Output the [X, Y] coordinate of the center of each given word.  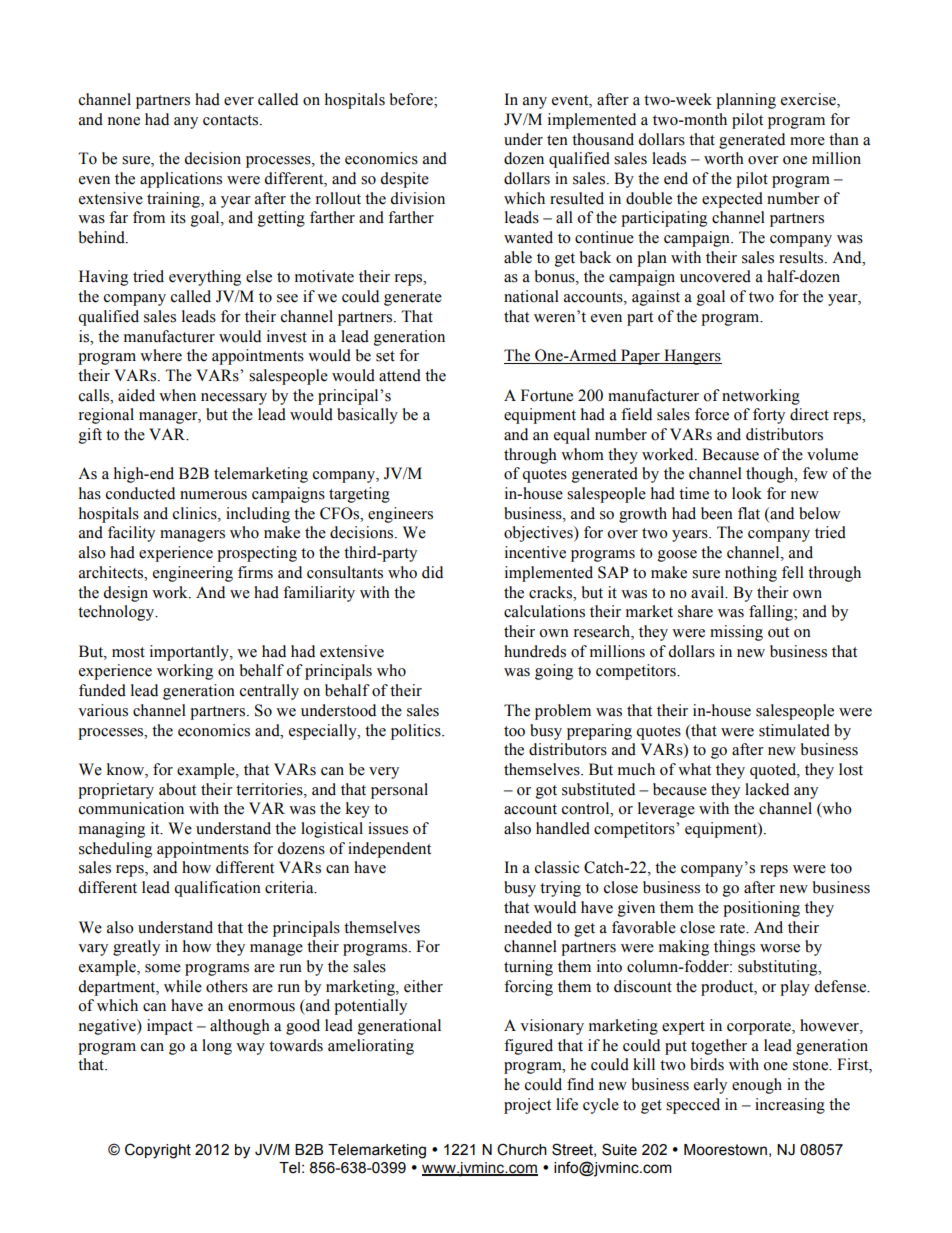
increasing [790, 1106]
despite [404, 180]
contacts [232, 120]
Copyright [158, 1151]
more [807, 141]
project [527, 1106]
